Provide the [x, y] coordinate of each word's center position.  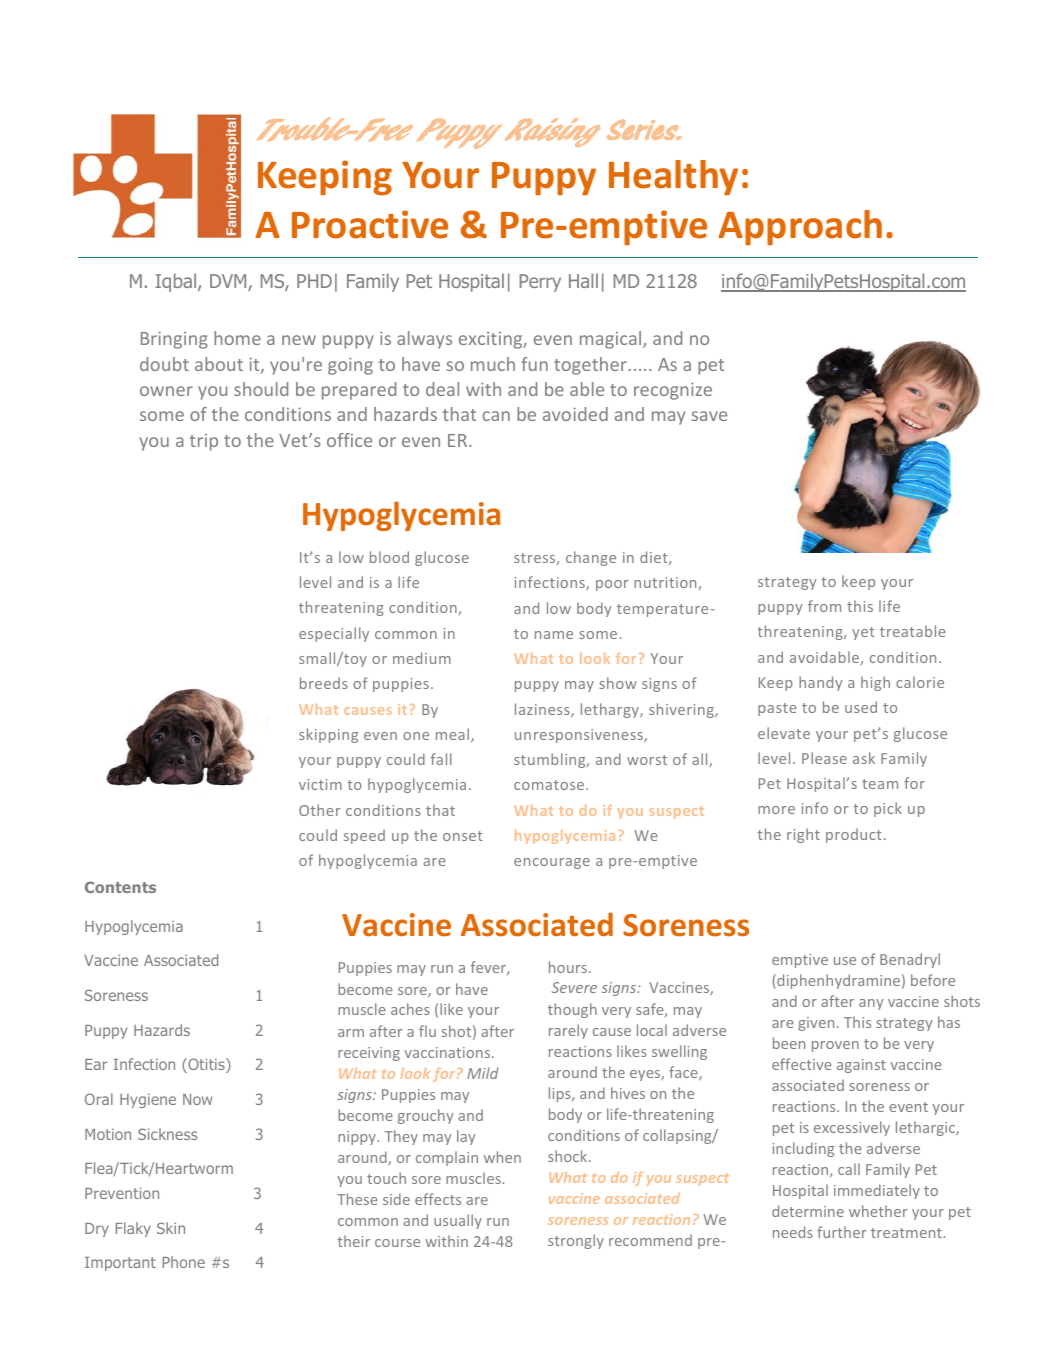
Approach [800, 227]
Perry [540, 283]
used [861, 707]
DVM [229, 282]
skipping [328, 735]
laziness [543, 710]
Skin [171, 1228]
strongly [576, 1241]
